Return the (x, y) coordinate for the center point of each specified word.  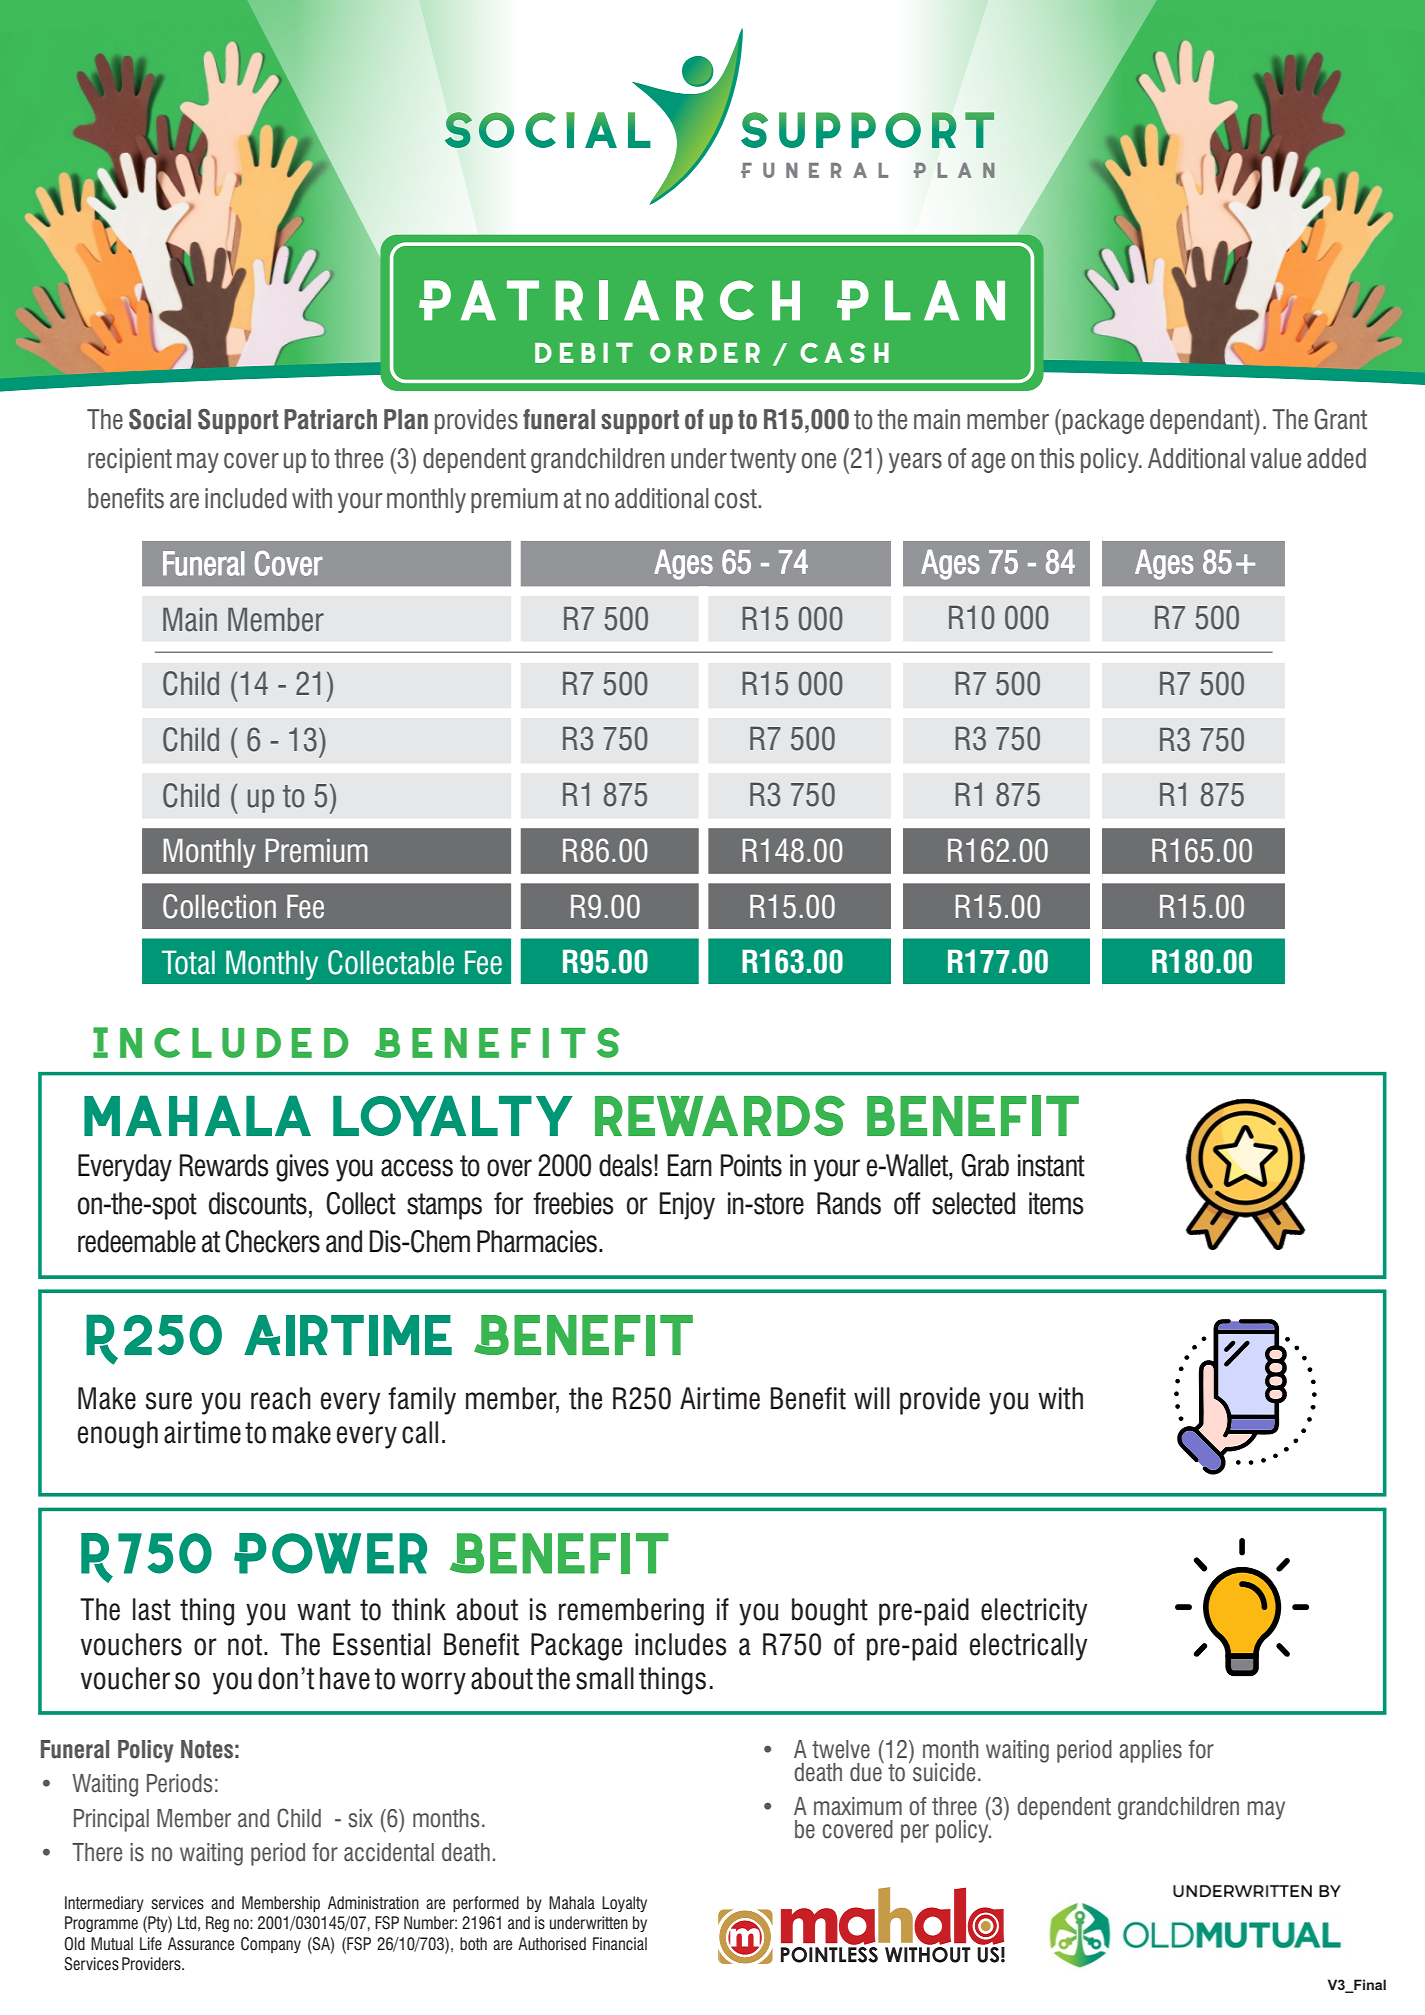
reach (281, 1398)
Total (188, 962)
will (872, 1398)
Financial (620, 1944)
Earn (690, 1165)
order (705, 353)
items (1056, 1203)
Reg (217, 1924)
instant (1051, 1165)
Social (160, 419)
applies (1150, 1751)
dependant (1202, 422)
